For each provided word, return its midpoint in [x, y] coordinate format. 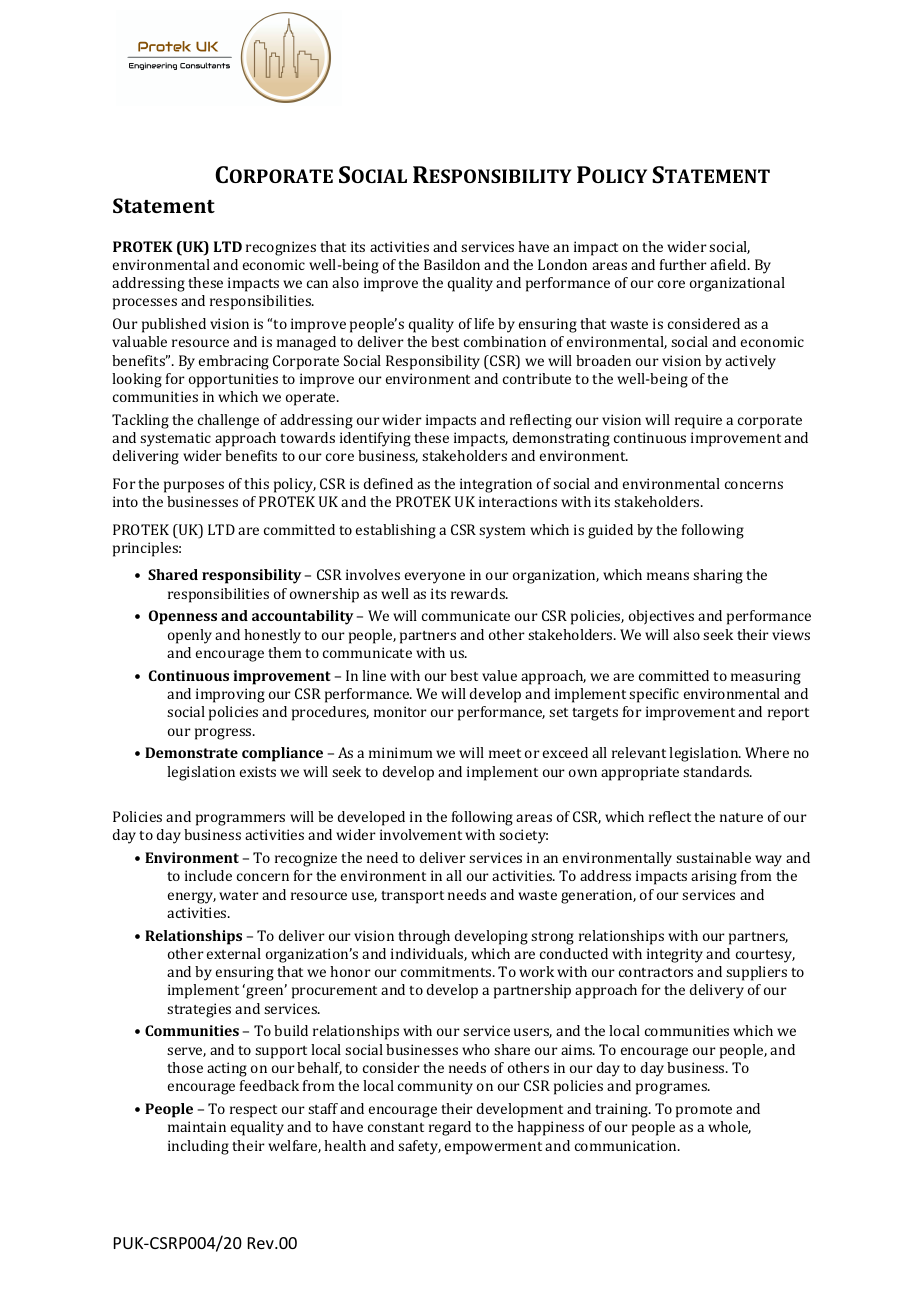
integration [496, 485]
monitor [400, 711]
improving [230, 695]
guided [610, 531]
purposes [194, 487]
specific [654, 695]
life [484, 323]
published [174, 325]
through [424, 937]
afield [729, 264]
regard [450, 1128]
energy [192, 898]
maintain [197, 1126]
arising [714, 877]
